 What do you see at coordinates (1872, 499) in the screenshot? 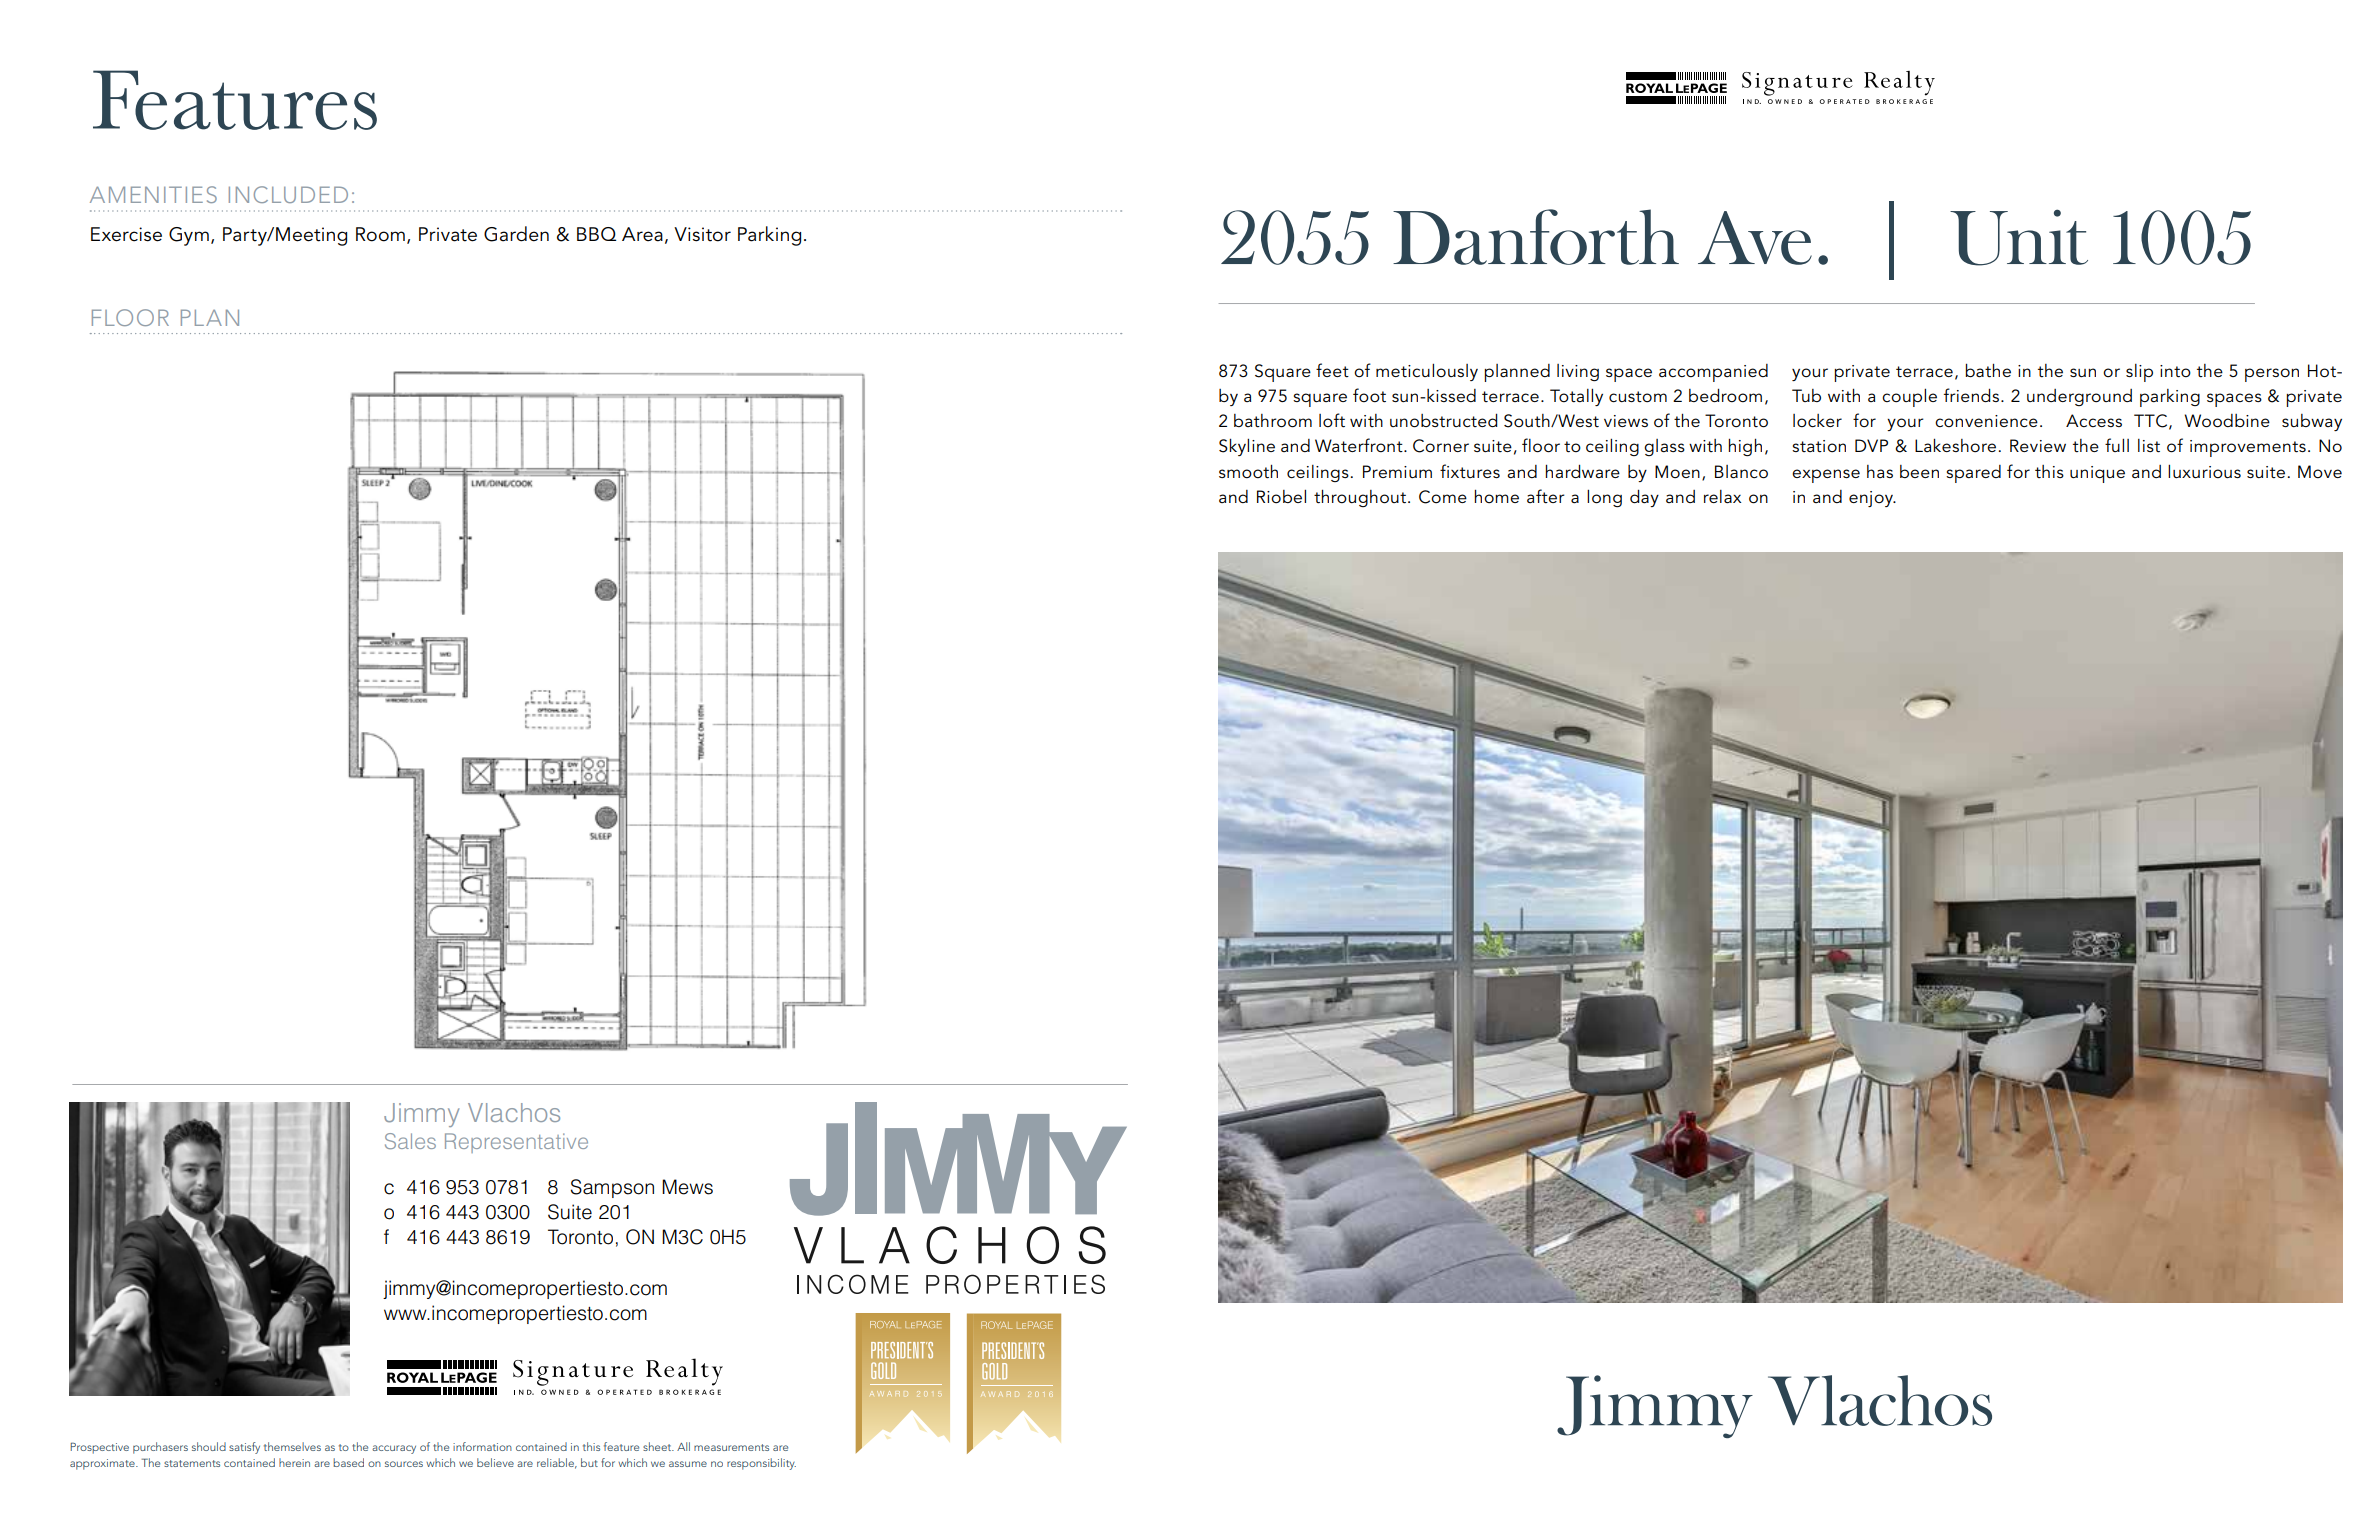
I see `enjoy` at bounding box center [1872, 499].
